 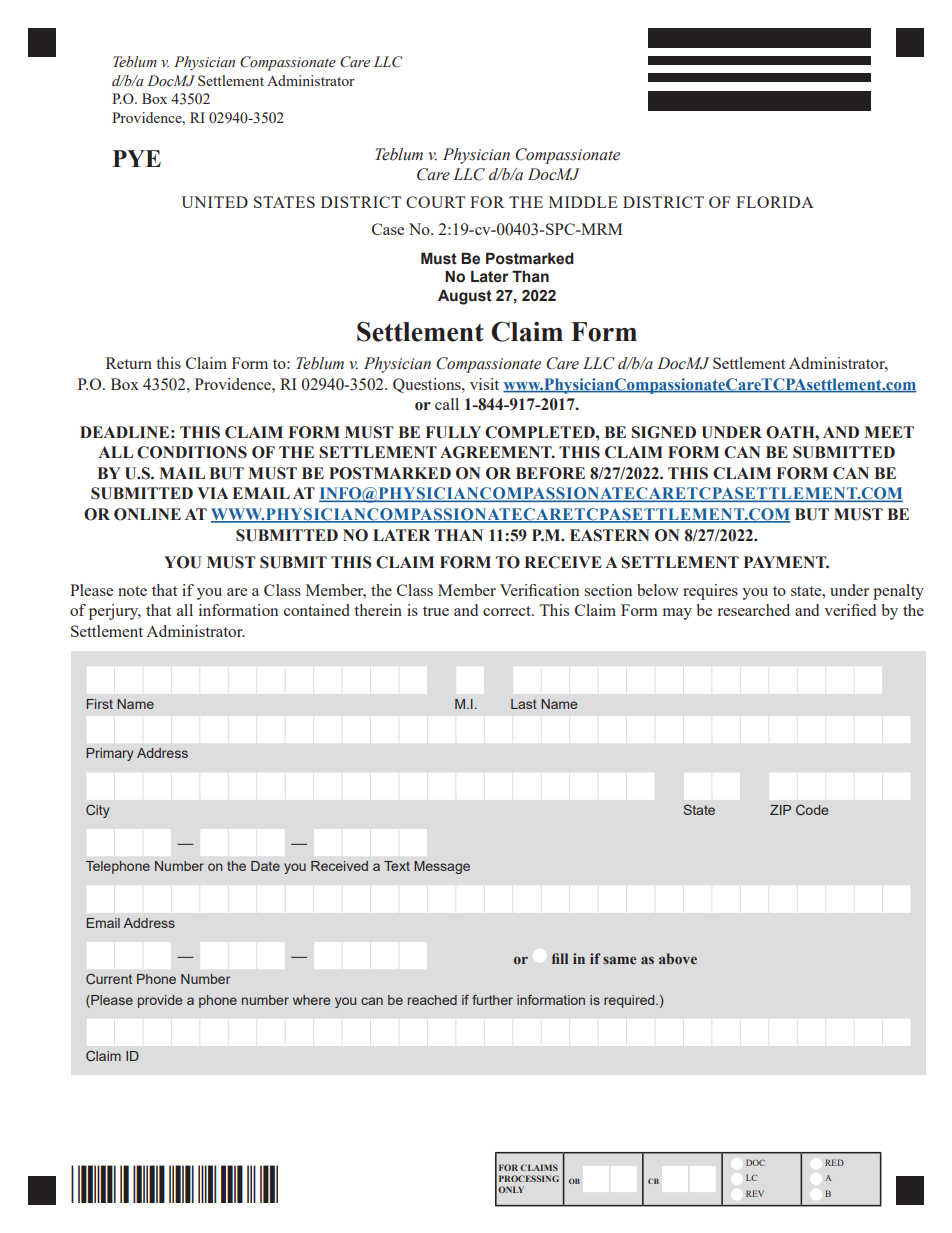 I want to click on Last, so click(x=524, y=704).
